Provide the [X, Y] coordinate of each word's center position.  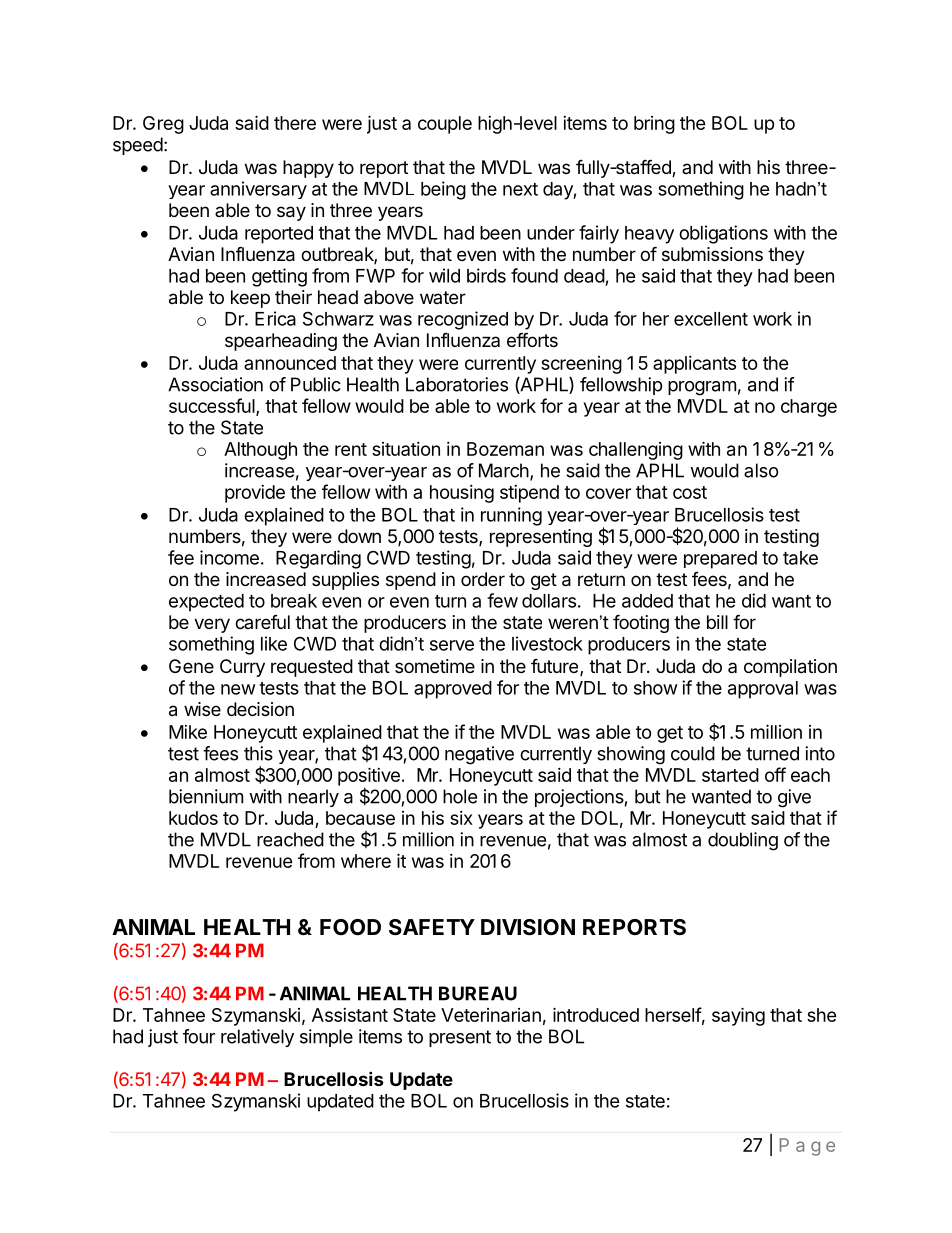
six [461, 818]
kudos [193, 818]
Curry [242, 668]
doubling [743, 841]
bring [654, 125]
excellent [711, 319]
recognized [463, 320]
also [761, 470]
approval [763, 690]
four [199, 1036]
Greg [163, 125]
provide [255, 494]
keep [250, 299]
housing [462, 494]
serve [452, 645]
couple [445, 125]
